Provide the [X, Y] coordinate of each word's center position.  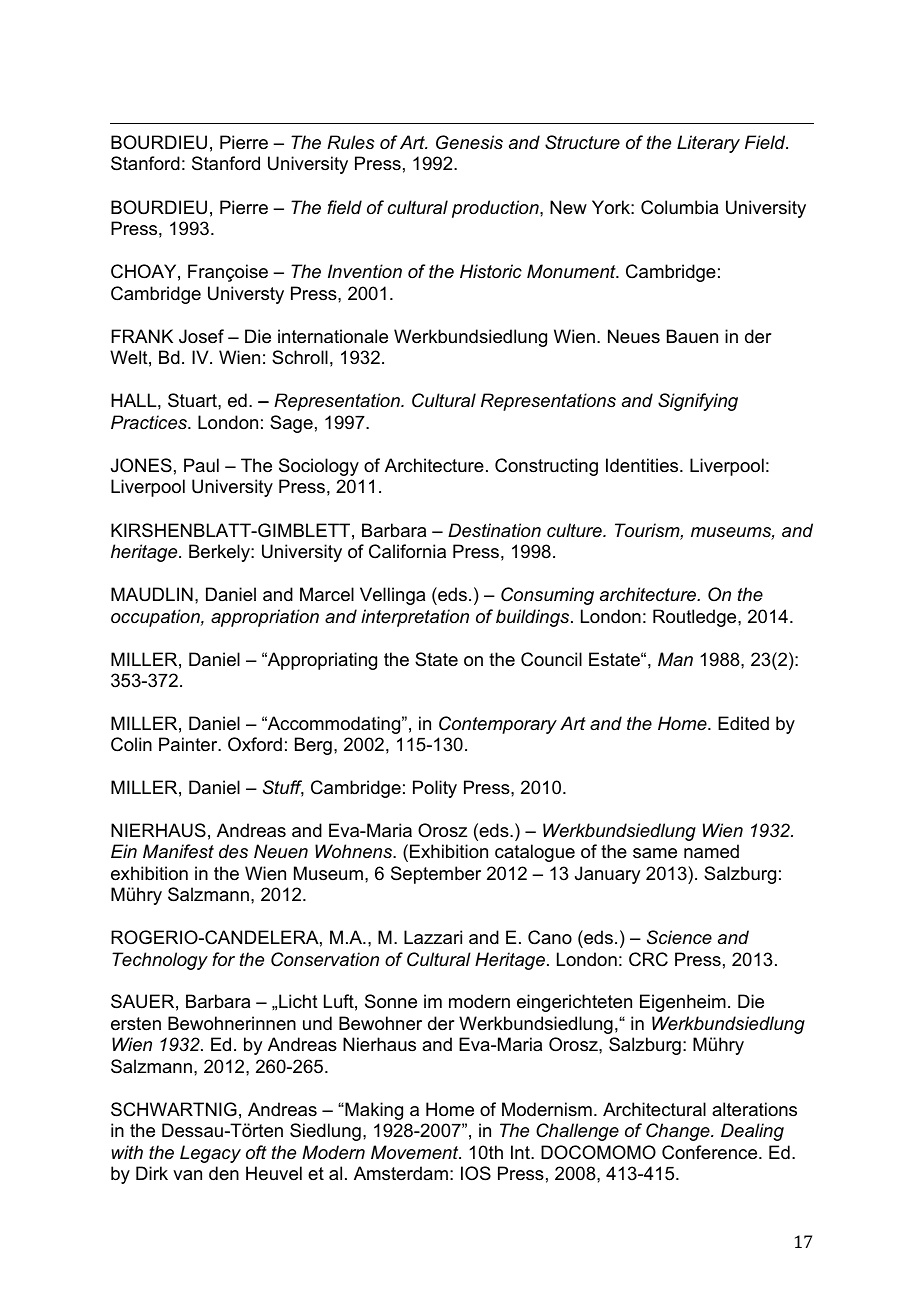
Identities [643, 465]
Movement [416, 1152]
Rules [351, 142]
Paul [201, 465]
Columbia [679, 207]
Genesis [469, 142]
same [655, 853]
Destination [494, 530]
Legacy [210, 1154]
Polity [435, 789]
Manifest [178, 851]
